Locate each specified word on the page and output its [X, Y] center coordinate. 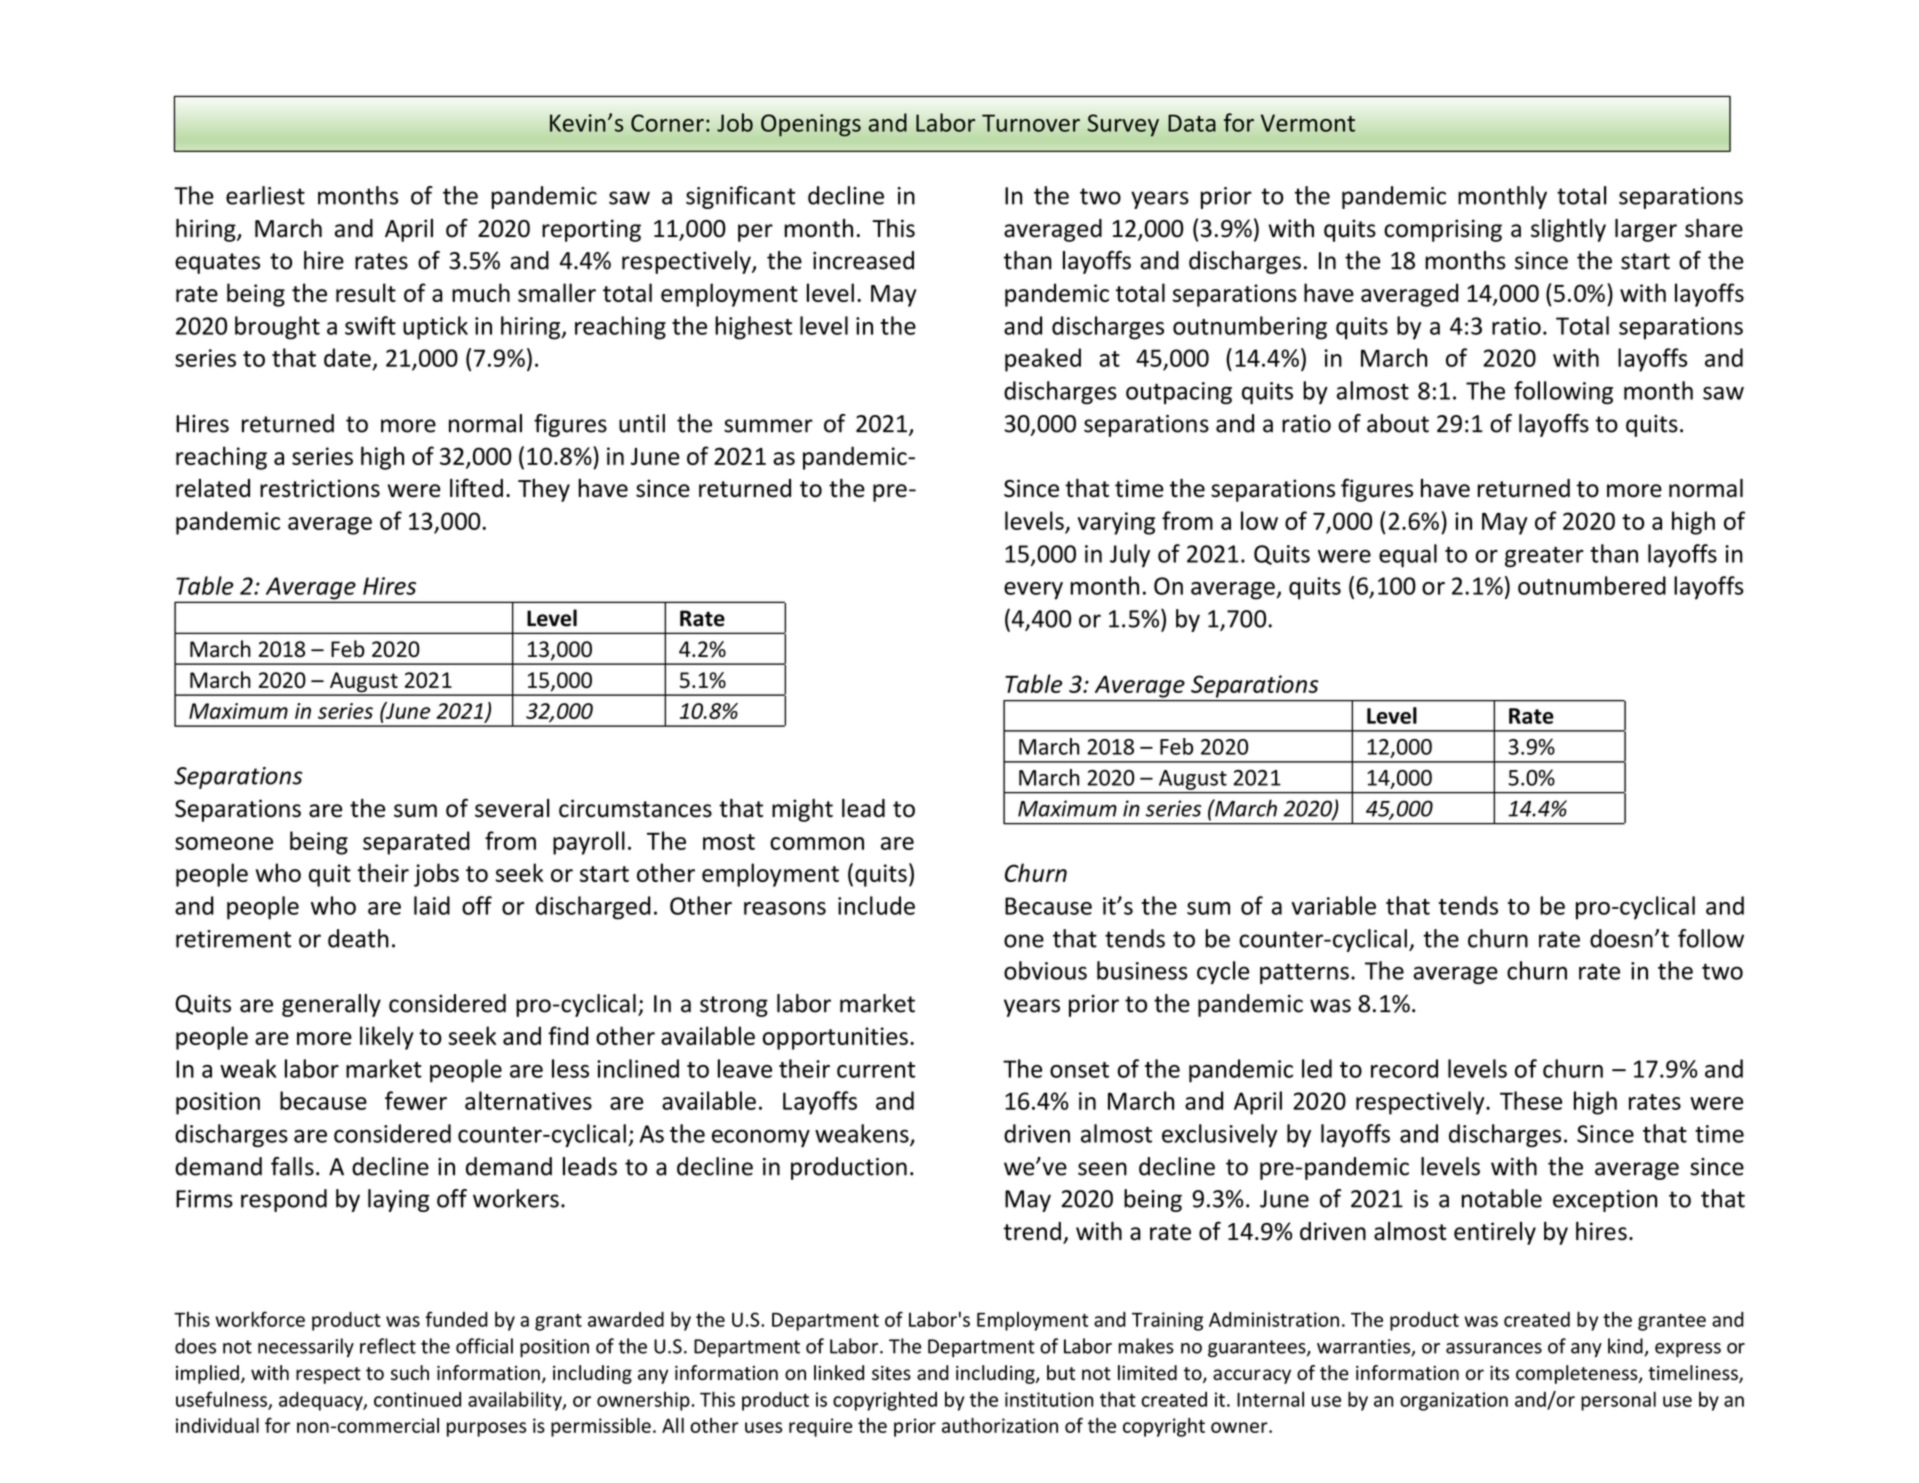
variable [1333, 905]
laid [432, 905]
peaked [1043, 360]
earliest [265, 195]
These [1531, 1100]
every [1033, 591]
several [512, 808]
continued [417, 1399]
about [1398, 423]
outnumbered [1592, 585]
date [347, 357]
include [876, 905]
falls [292, 1166]
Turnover [1031, 123]
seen [1102, 1169]
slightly [1568, 230]
